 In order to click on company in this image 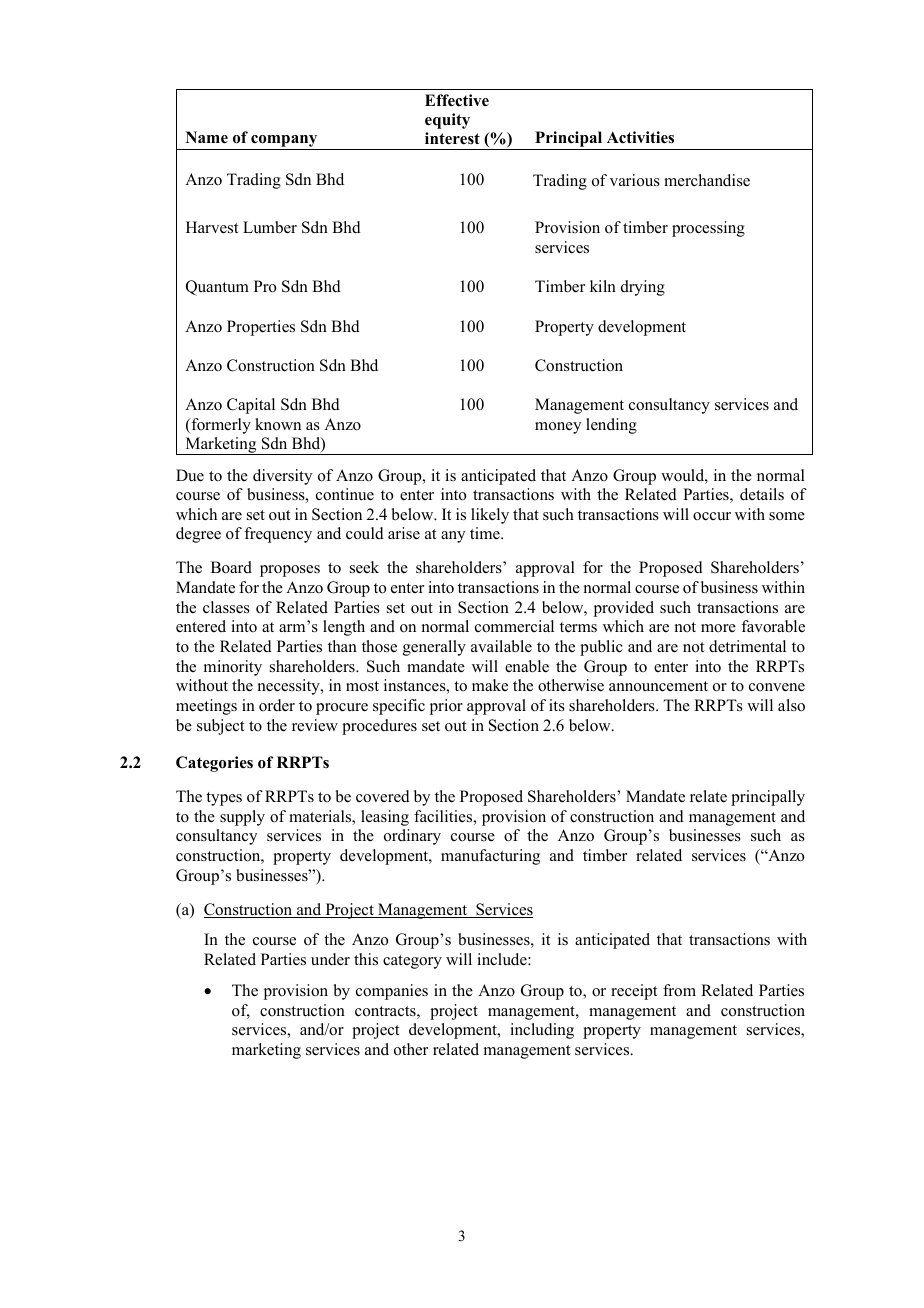, I will do `click(284, 142)`.
